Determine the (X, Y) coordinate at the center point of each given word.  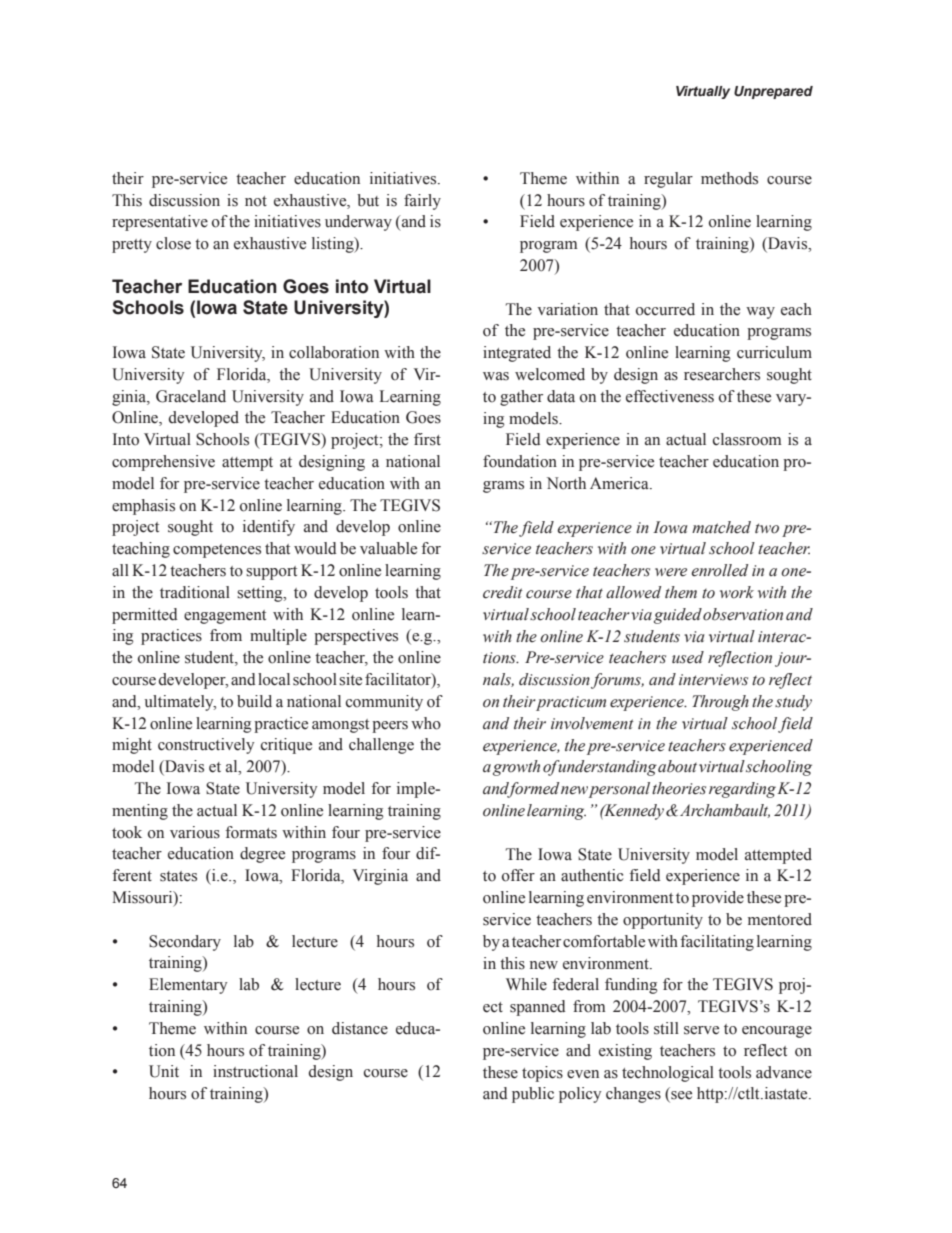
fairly (422, 202)
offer (518, 875)
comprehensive (163, 463)
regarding (742, 790)
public (533, 1095)
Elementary (188, 986)
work (737, 592)
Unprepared (773, 92)
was (496, 376)
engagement (225, 617)
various (195, 832)
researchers (722, 374)
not (256, 201)
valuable (388, 548)
